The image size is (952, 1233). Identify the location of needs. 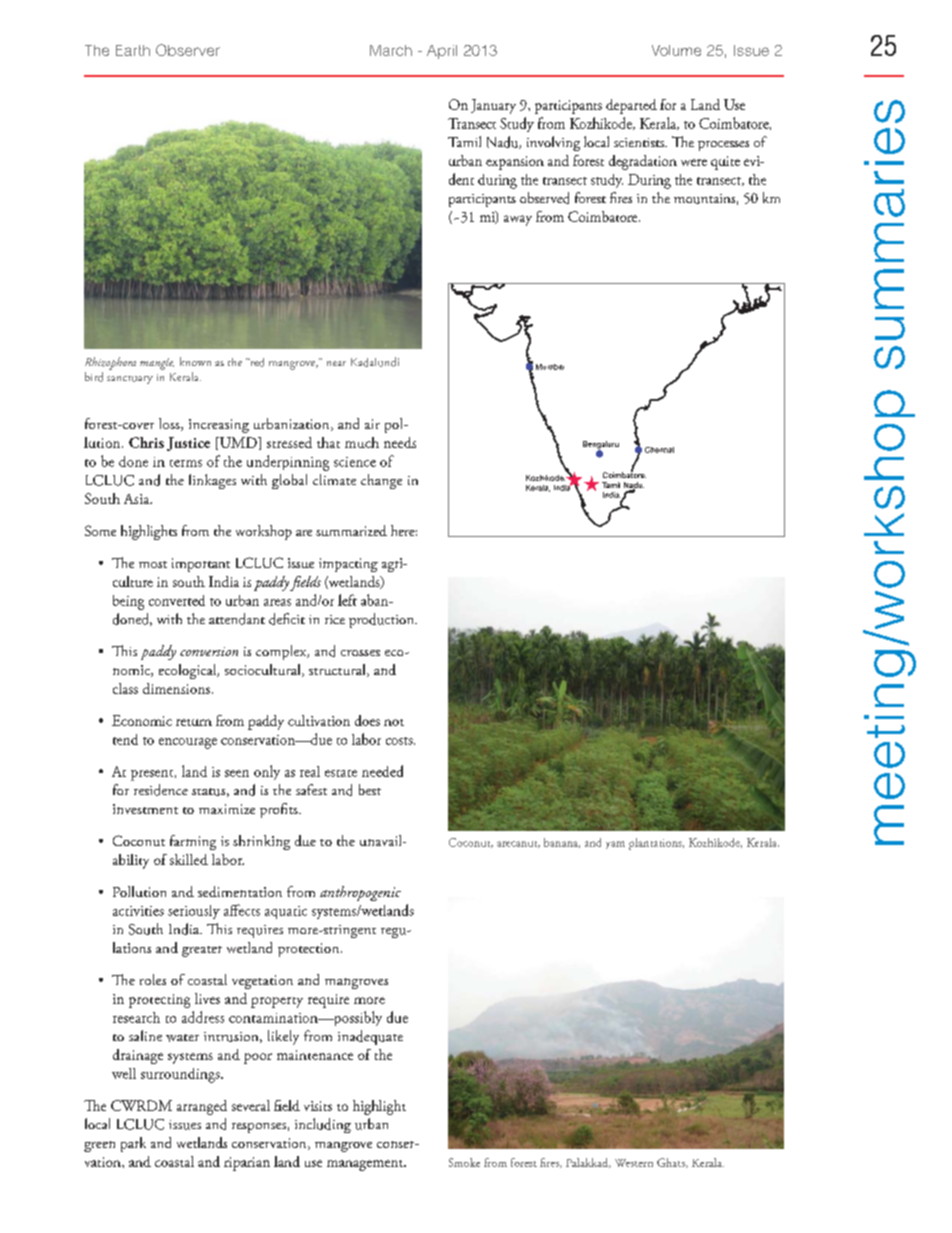
(400, 442).
